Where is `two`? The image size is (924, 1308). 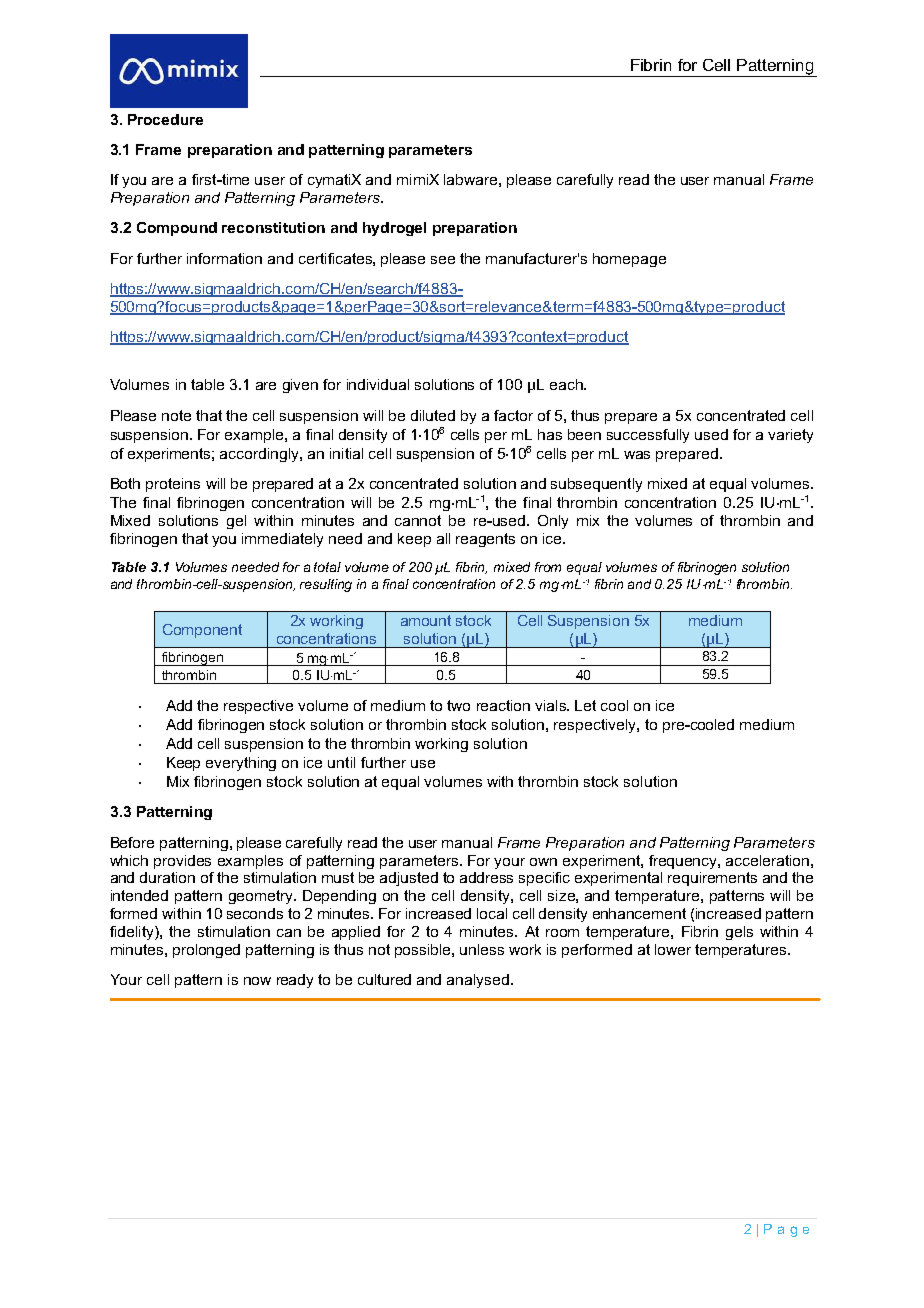
two is located at coordinates (458, 705).
